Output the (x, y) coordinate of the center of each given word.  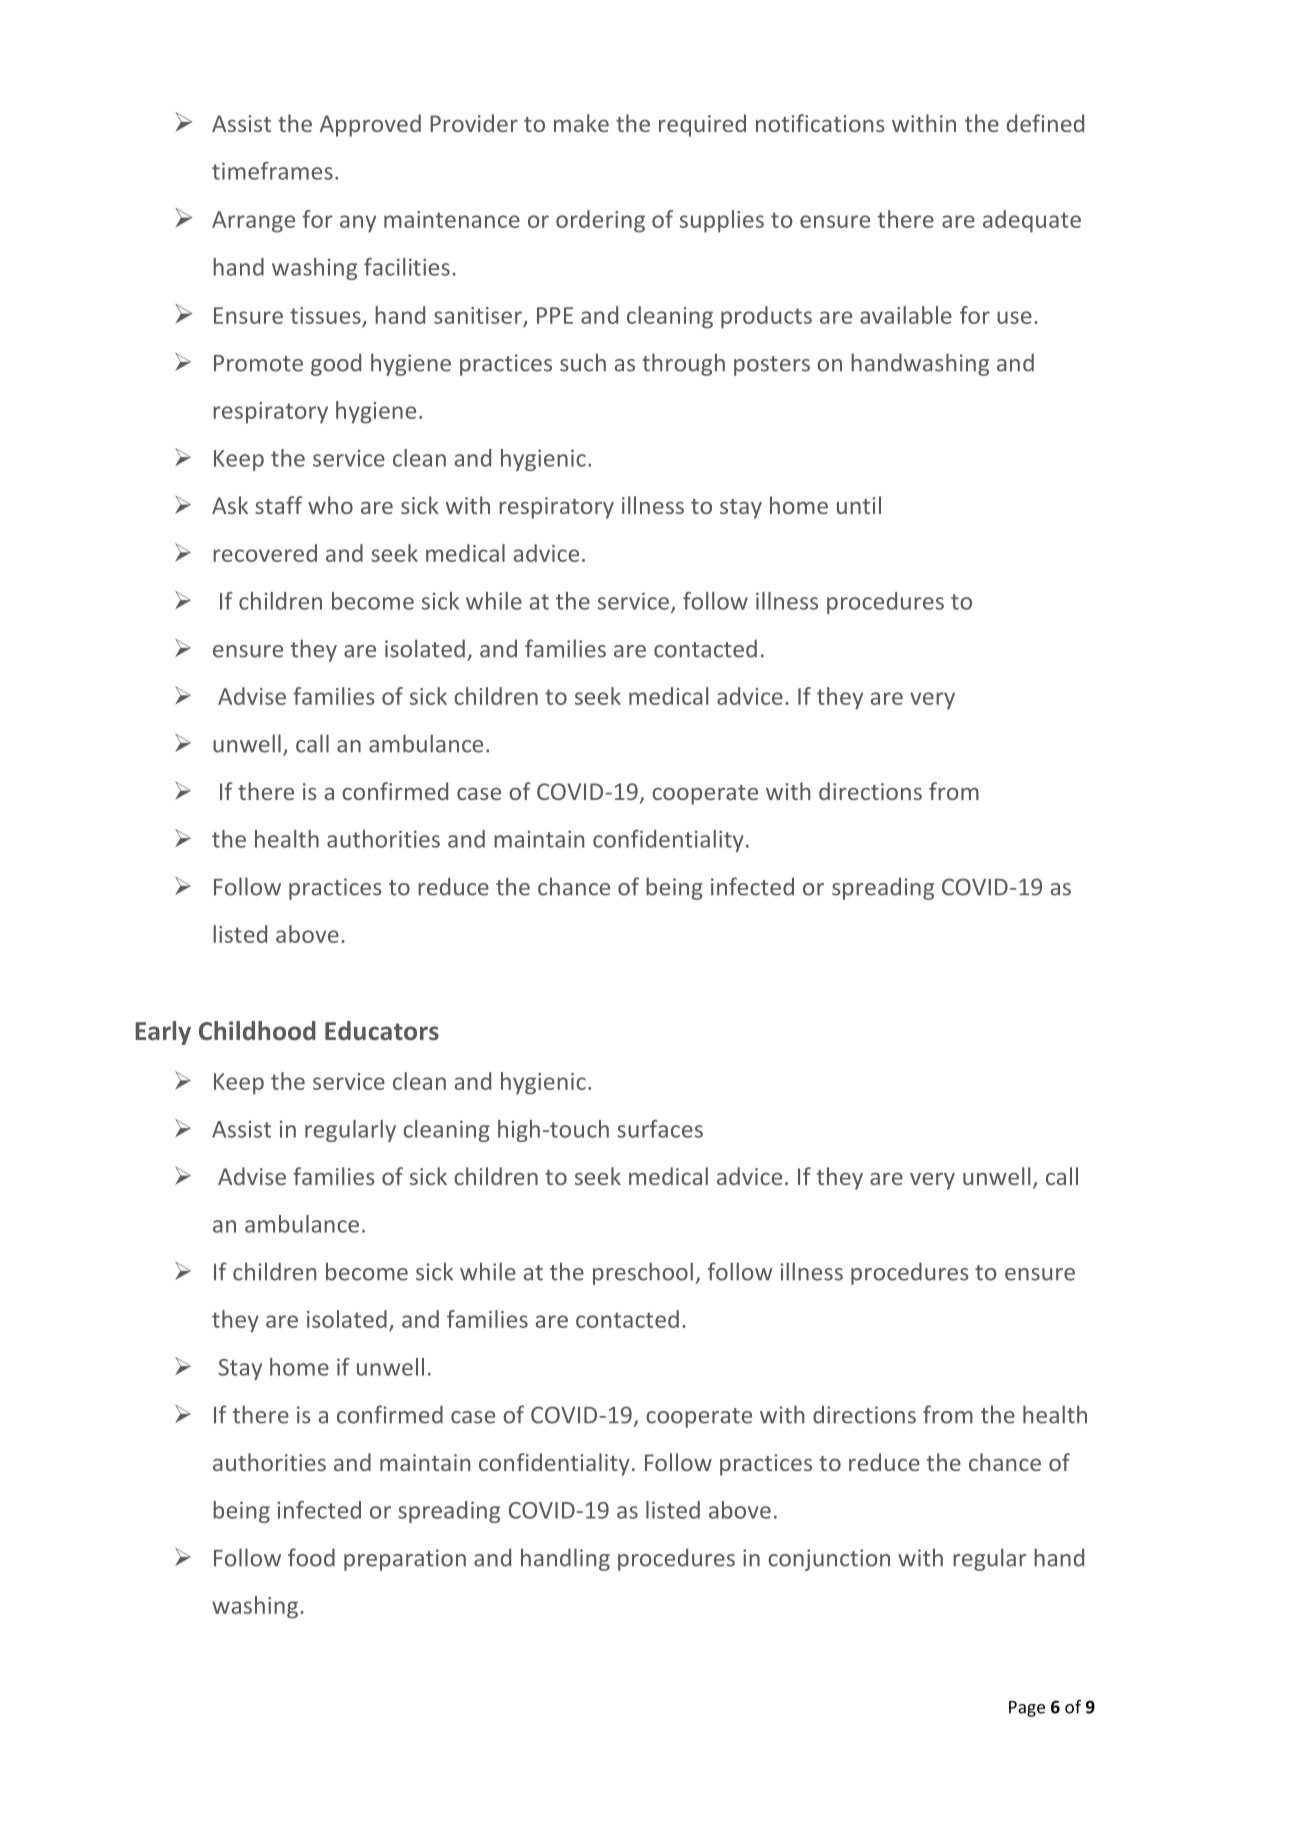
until (859, 505)
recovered (265, 553)
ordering (600, 221)
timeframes (272, 171)
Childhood (257, 1030)
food (311, 1557)
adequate (1032, 221)
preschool (643, 1273)
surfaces (660, 1129)
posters (772, 366)
